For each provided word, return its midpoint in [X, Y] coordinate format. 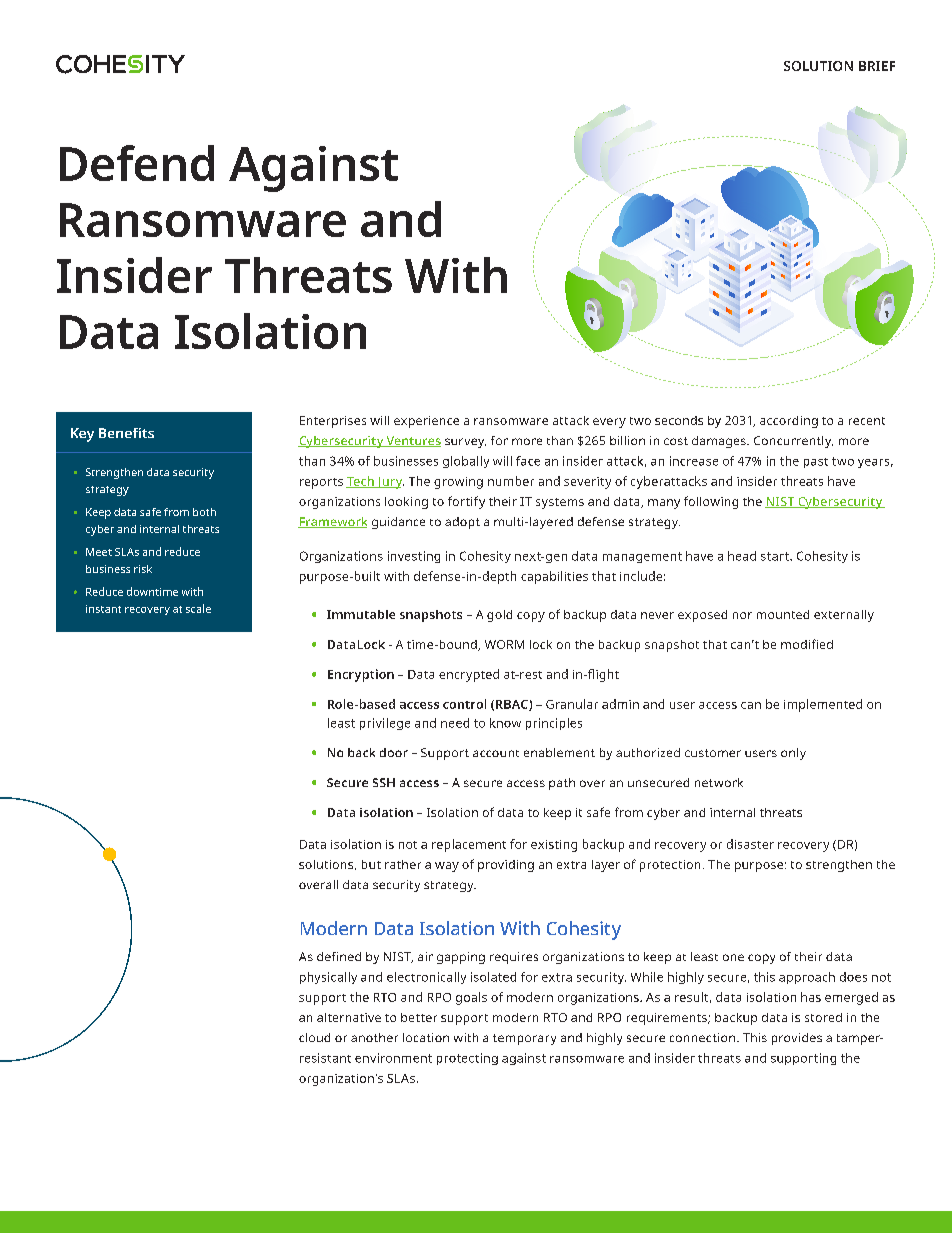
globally [466, 462]
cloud [314, 1037]
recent [867, 421]
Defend [137, 163]
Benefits [126, 433]
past [816, 463]
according [789, 422]
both [204, 512]
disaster [750, 844]
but [371, 864]
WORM [504, 644]
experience [426, 422]
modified [807, 644]
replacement [469, 845]
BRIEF [877, 66]
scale [198, 608]
